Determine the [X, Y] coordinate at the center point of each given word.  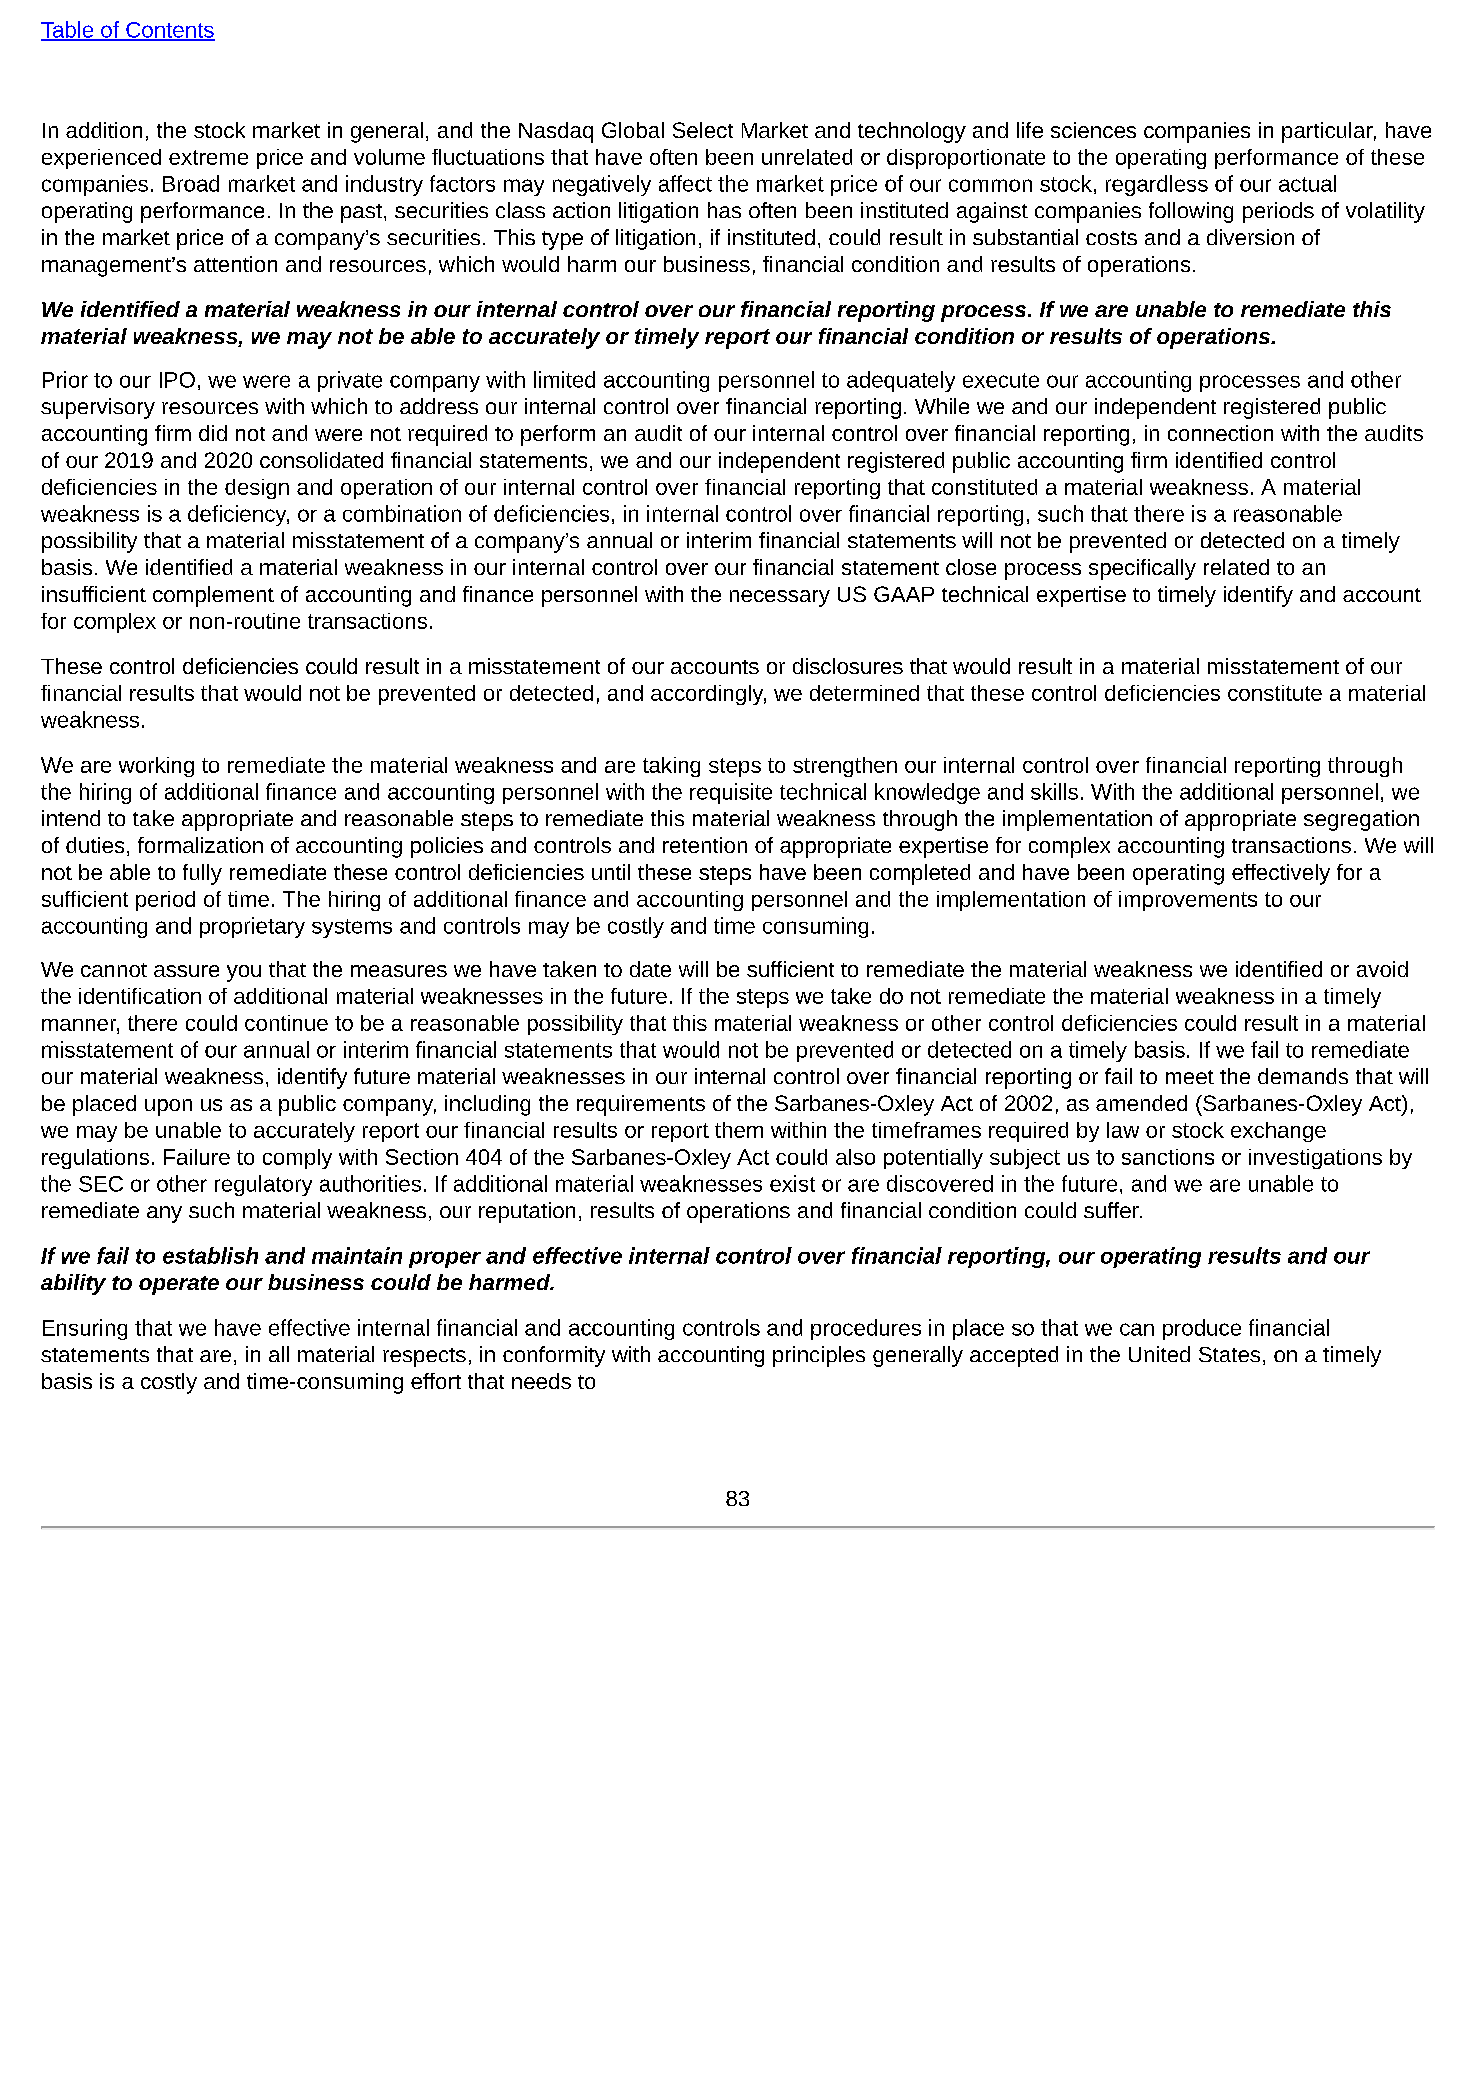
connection [1220, 433]
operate [179, 1285]
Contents [169, 31]
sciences [1093, 130]
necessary [780, 598]
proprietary [252, 927]
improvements [1188, 901]
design [257, 489]
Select [703, 130]
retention [705, 845]
